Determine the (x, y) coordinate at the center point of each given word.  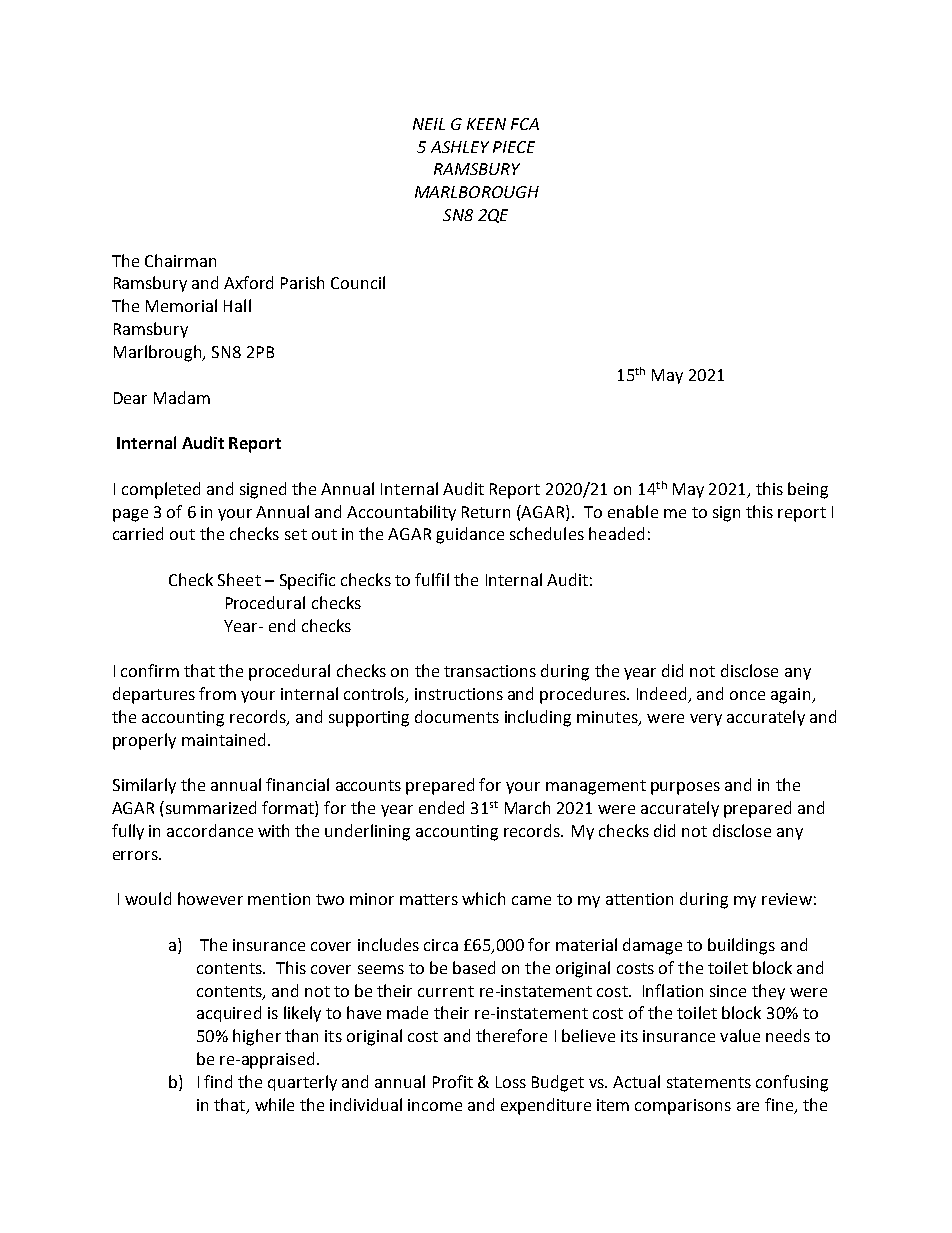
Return (486, 512)
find (218, 1081)
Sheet (239, 579)
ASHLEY (460, 147)
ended (441, 807)
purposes (685, 788)
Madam (182, 397)
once (747, 695)
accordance (210, 830)
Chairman (180, 260)
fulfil (432, 579)
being (808, 490)
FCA (525, 124)
